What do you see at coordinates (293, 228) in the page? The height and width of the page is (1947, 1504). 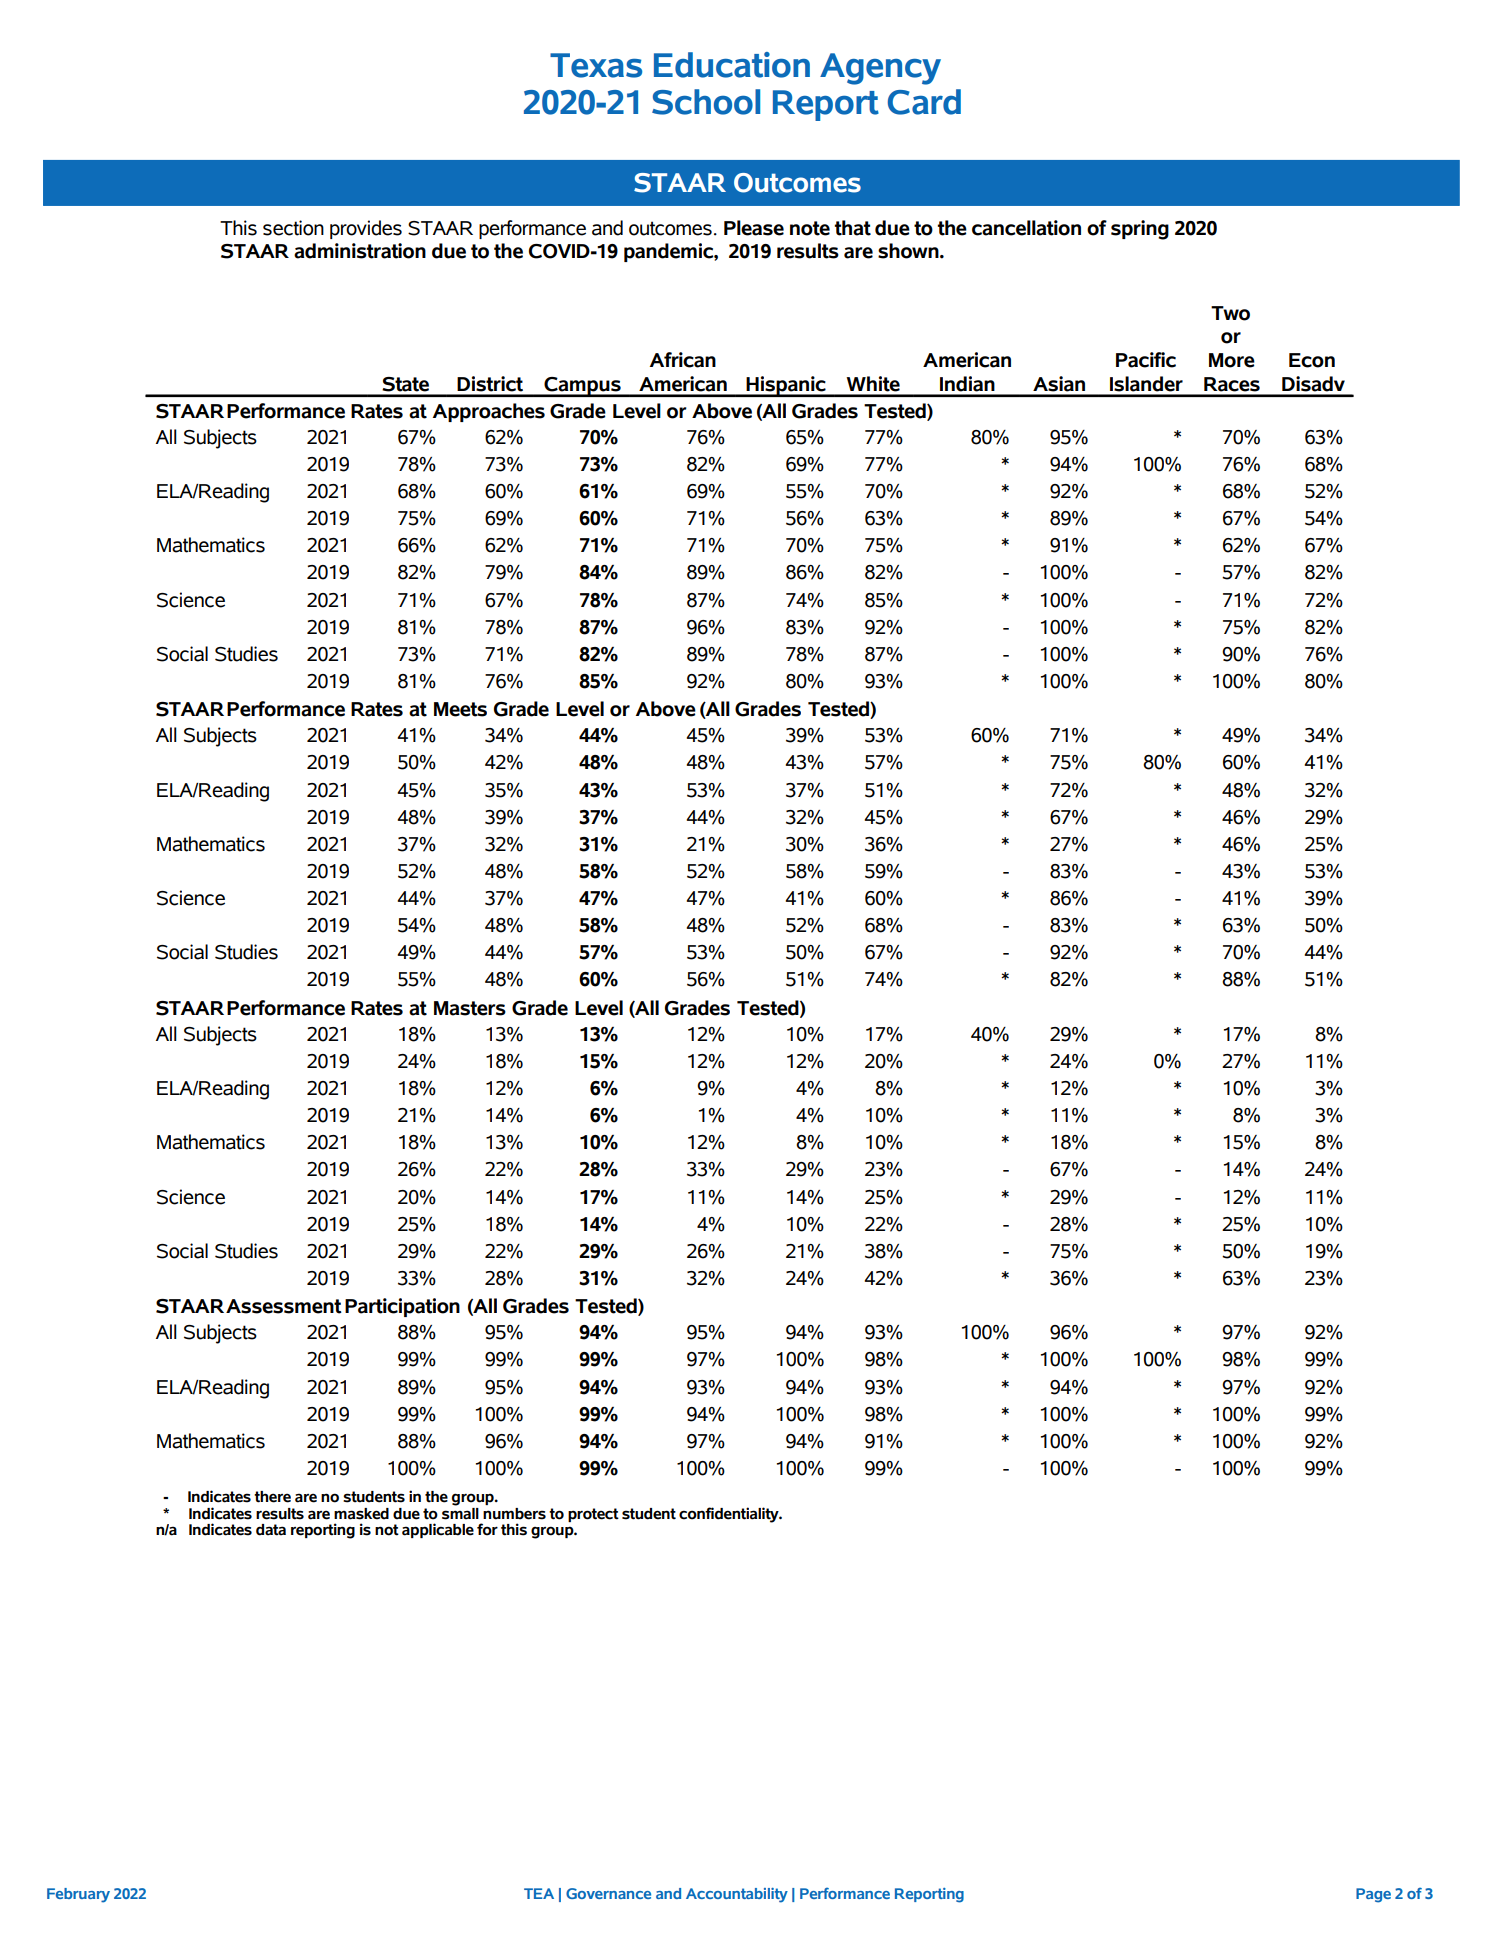 I see `section` at bounding box center [293, 228].
